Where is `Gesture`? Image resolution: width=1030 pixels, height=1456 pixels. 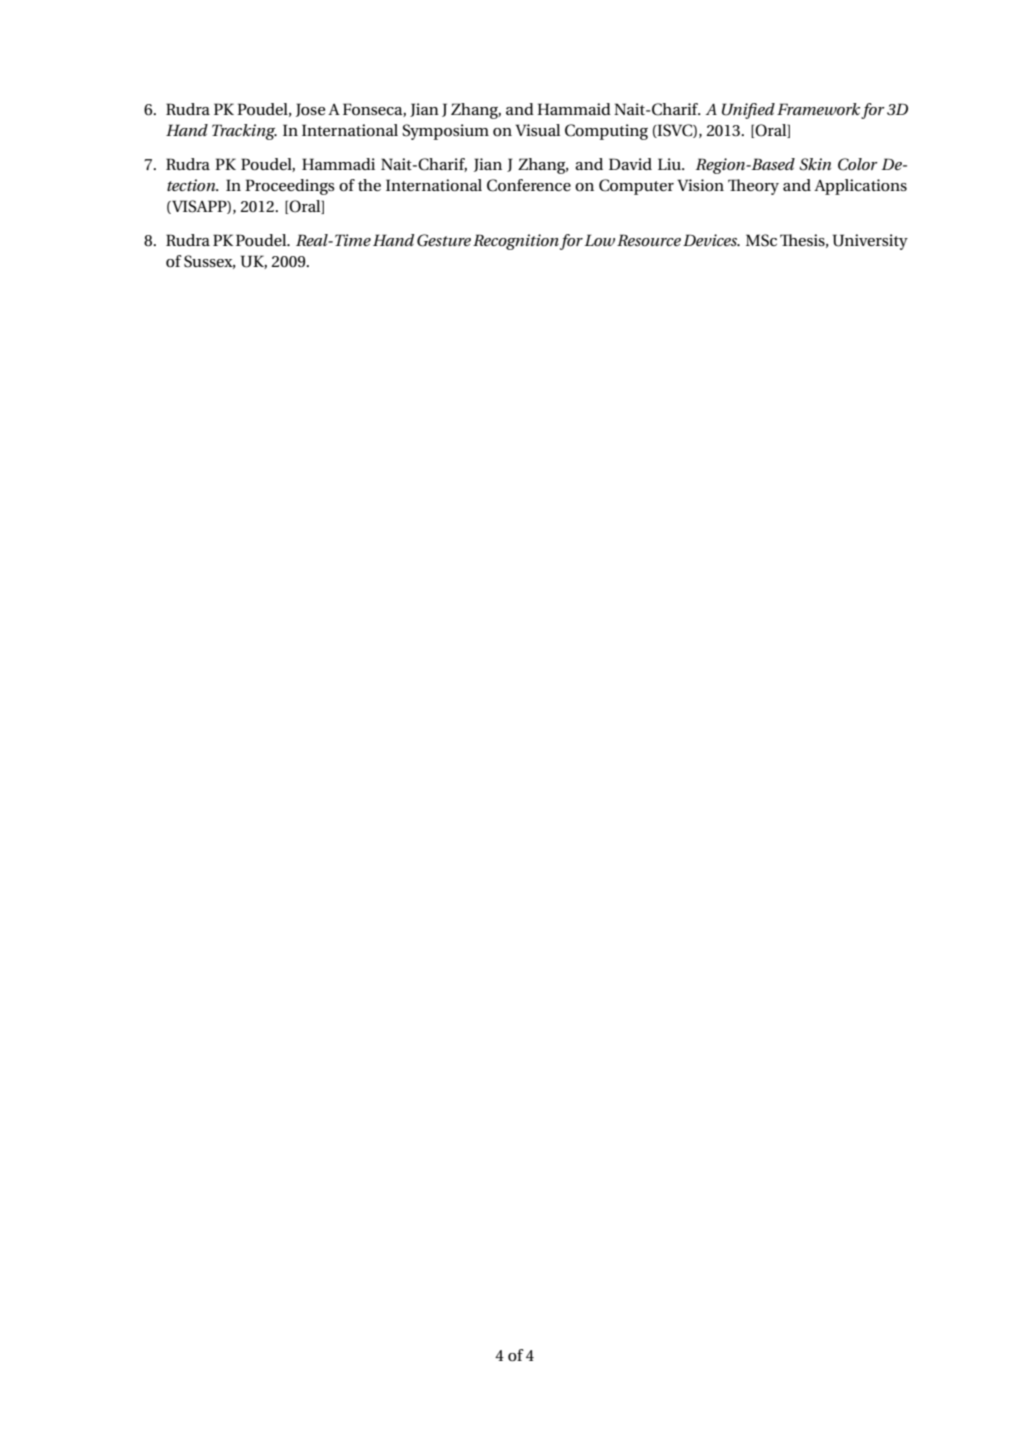
Gesture is located at coordinates (444, 240).
